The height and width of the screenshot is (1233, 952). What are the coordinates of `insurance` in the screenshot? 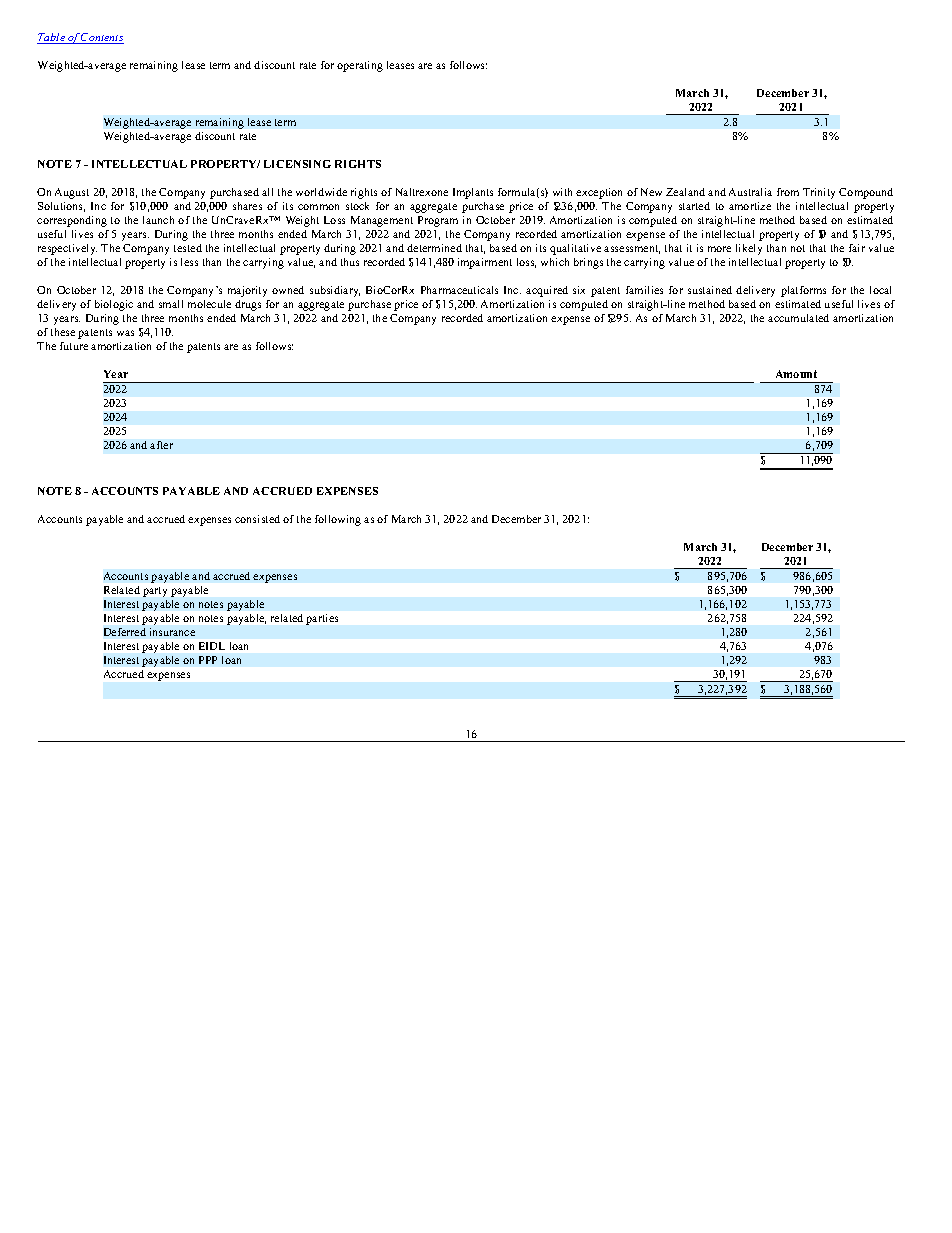 It's located at (172, 632).
